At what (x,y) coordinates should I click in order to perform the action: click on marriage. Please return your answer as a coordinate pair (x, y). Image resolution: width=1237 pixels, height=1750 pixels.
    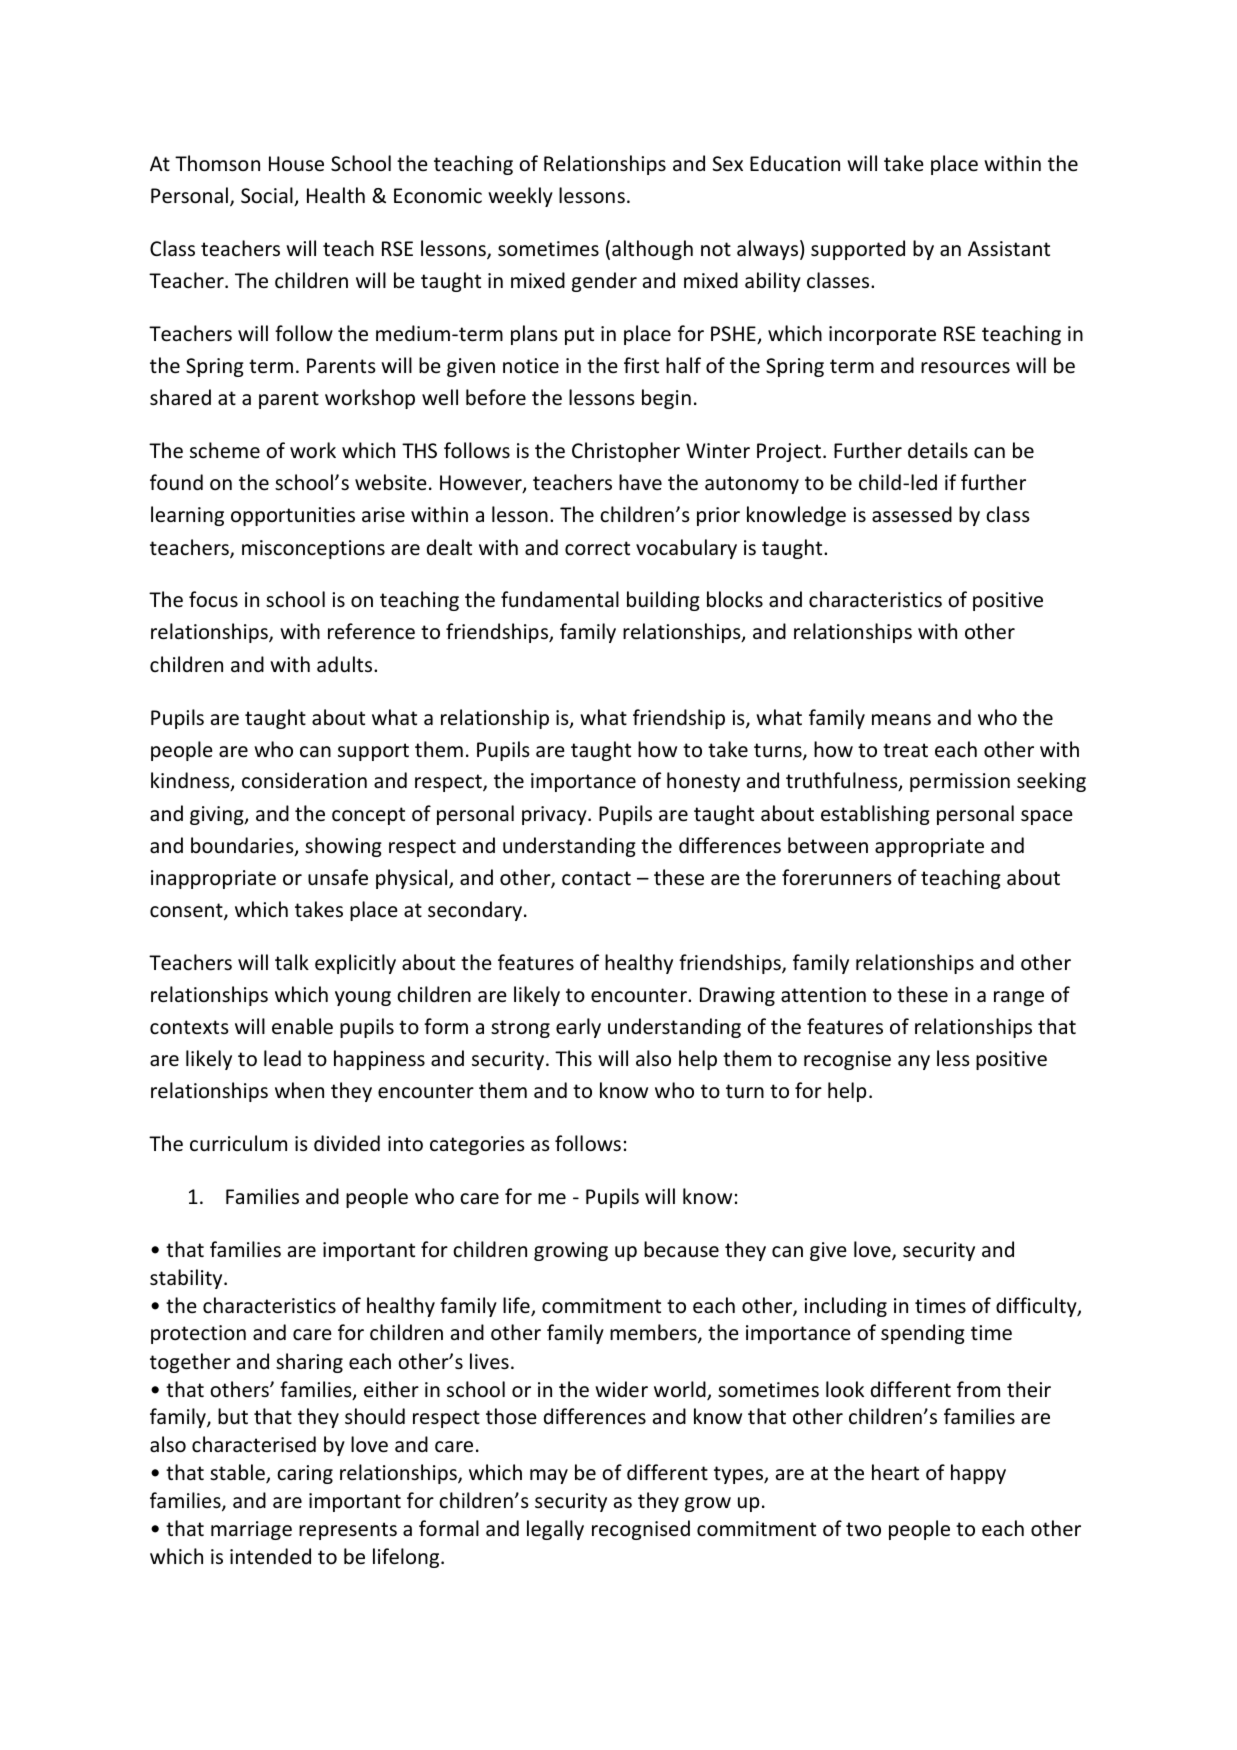
    Looking at the image, I should click on (251, 1530).
